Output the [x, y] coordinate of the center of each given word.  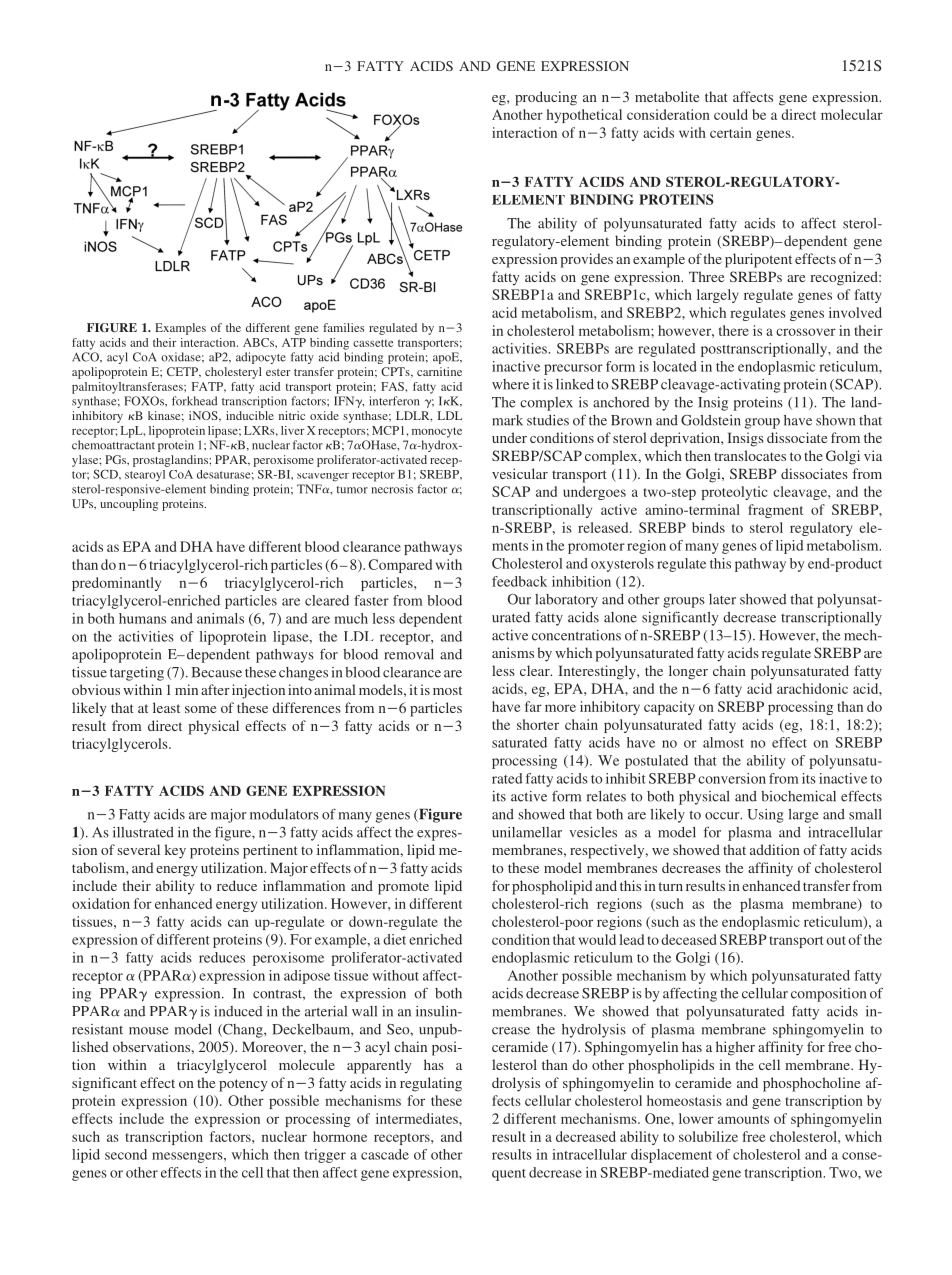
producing [546, 98]
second [126, 1154]
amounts [743, 1119]
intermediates [418, 1118]
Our [519, 599]
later [722, 599]
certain [731, 132]
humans [142, 618]
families [343, 327]
